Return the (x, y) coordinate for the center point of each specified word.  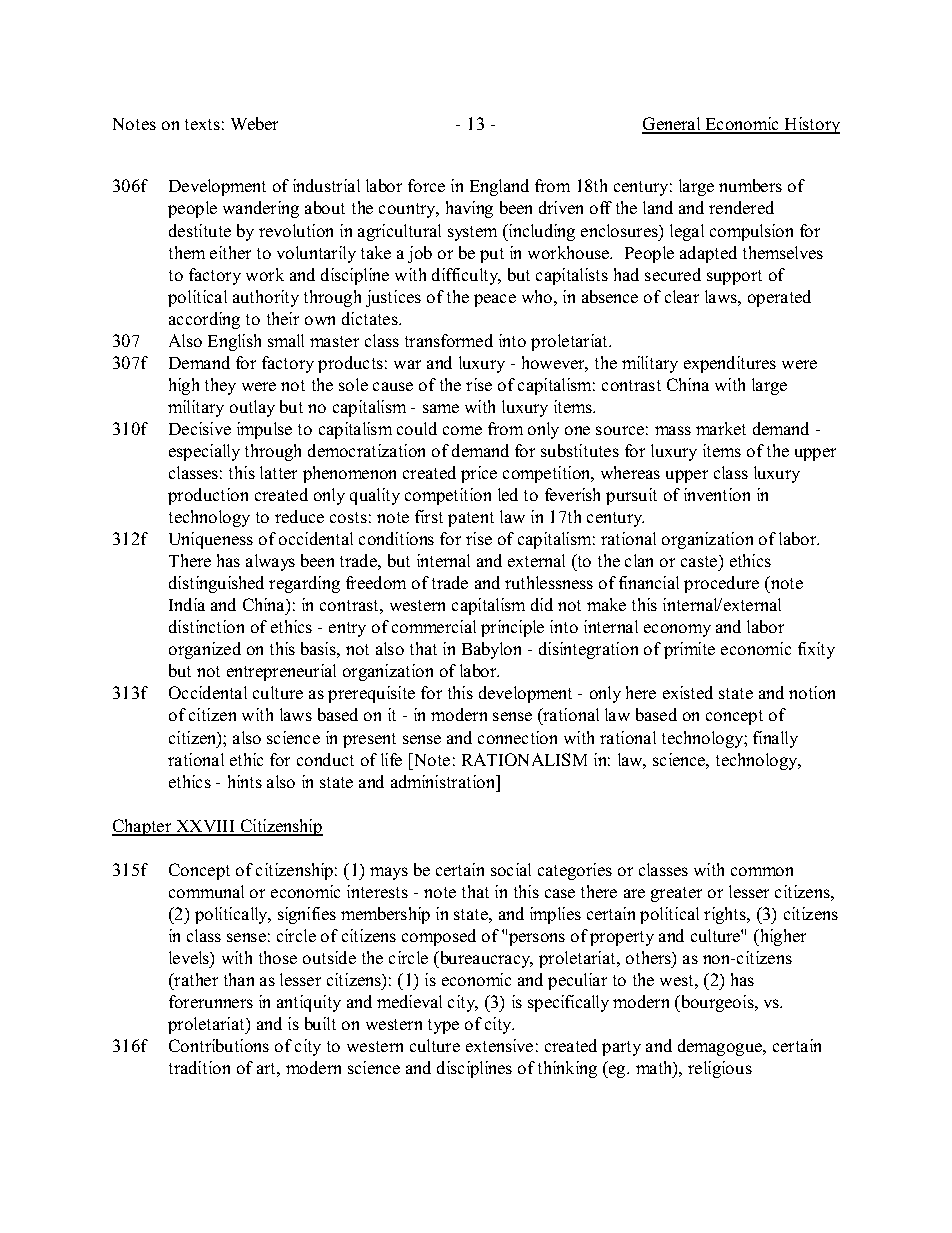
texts (202, 124)
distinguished (216, 584)
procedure (721, 584)
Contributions (219, 1045)
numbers (750, 185)
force (426, 185)
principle (512, 628)
